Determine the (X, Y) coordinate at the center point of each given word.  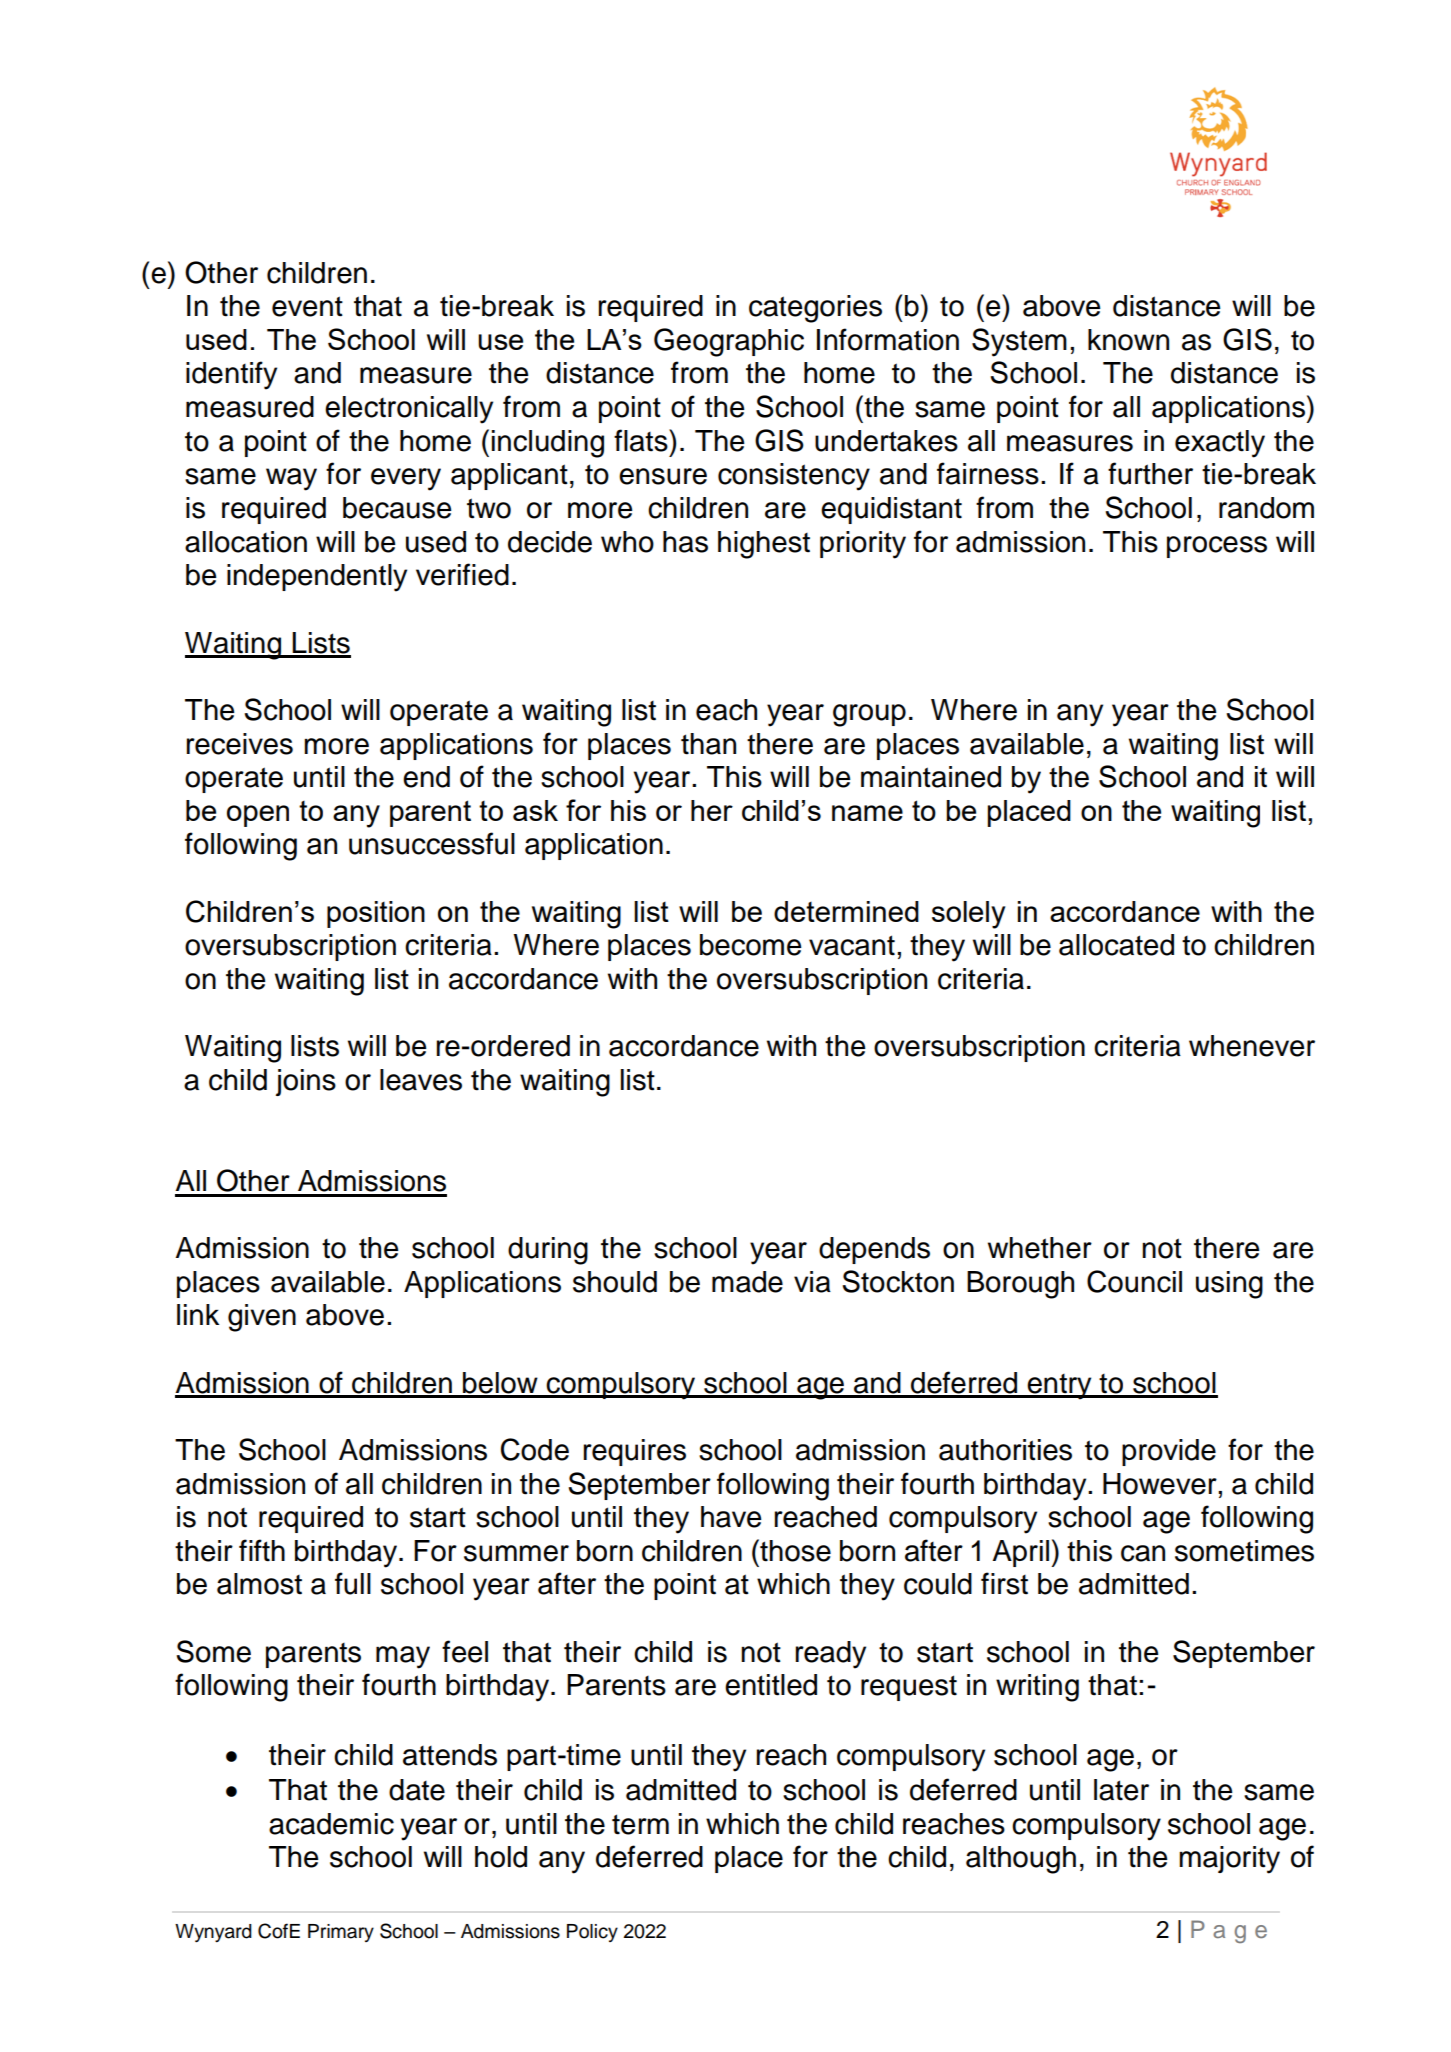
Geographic (729, 342)
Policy (592, 1933)
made (747, 1282)
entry (1060, 1387)
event (307, 306)
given (262, 1318)
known (1128, 340)
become (750, 945)
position (376, 914)
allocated (1116, 945)
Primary (341, 1933)
